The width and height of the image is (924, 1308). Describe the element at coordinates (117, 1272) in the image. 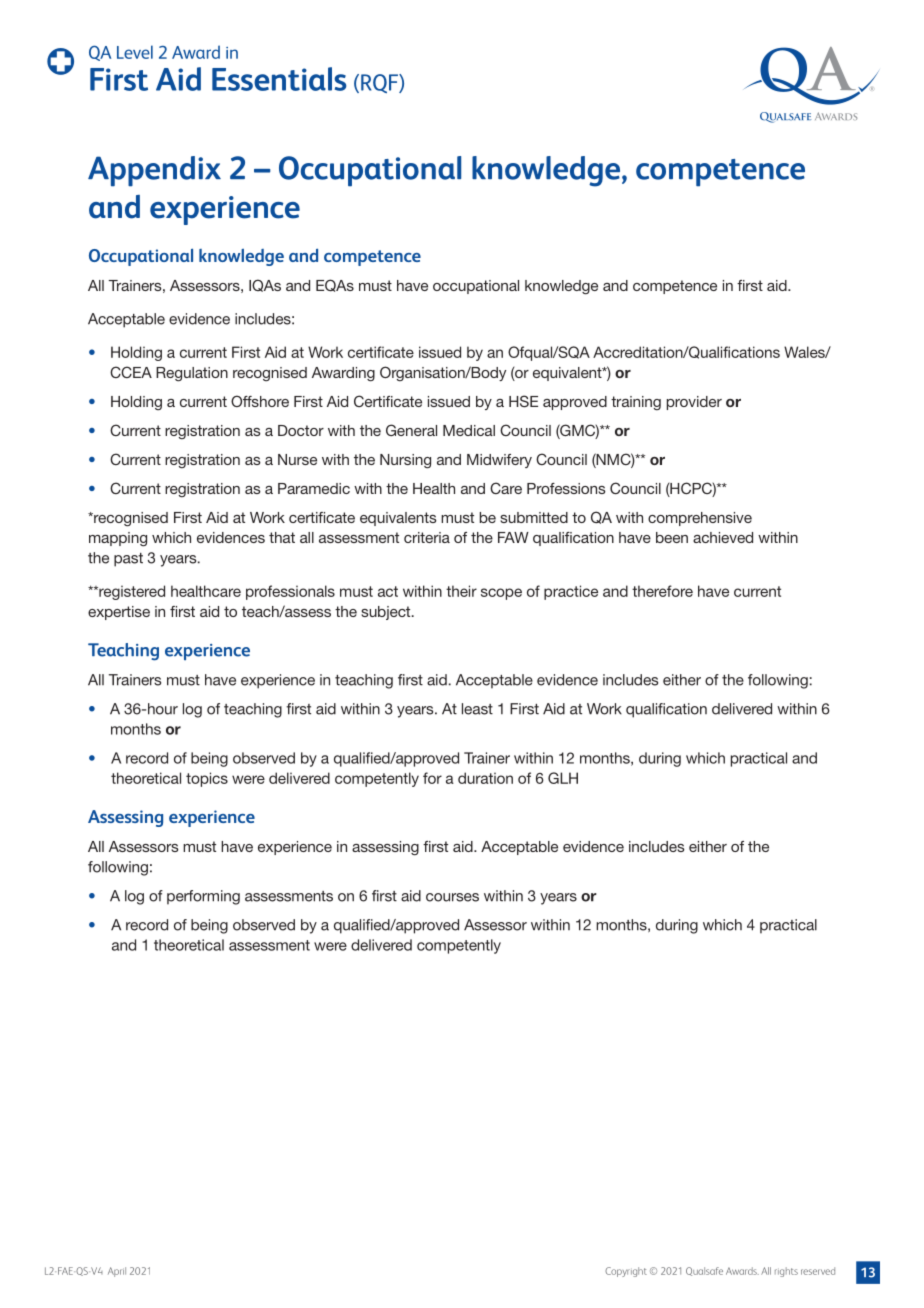

I see `April` at that location.
